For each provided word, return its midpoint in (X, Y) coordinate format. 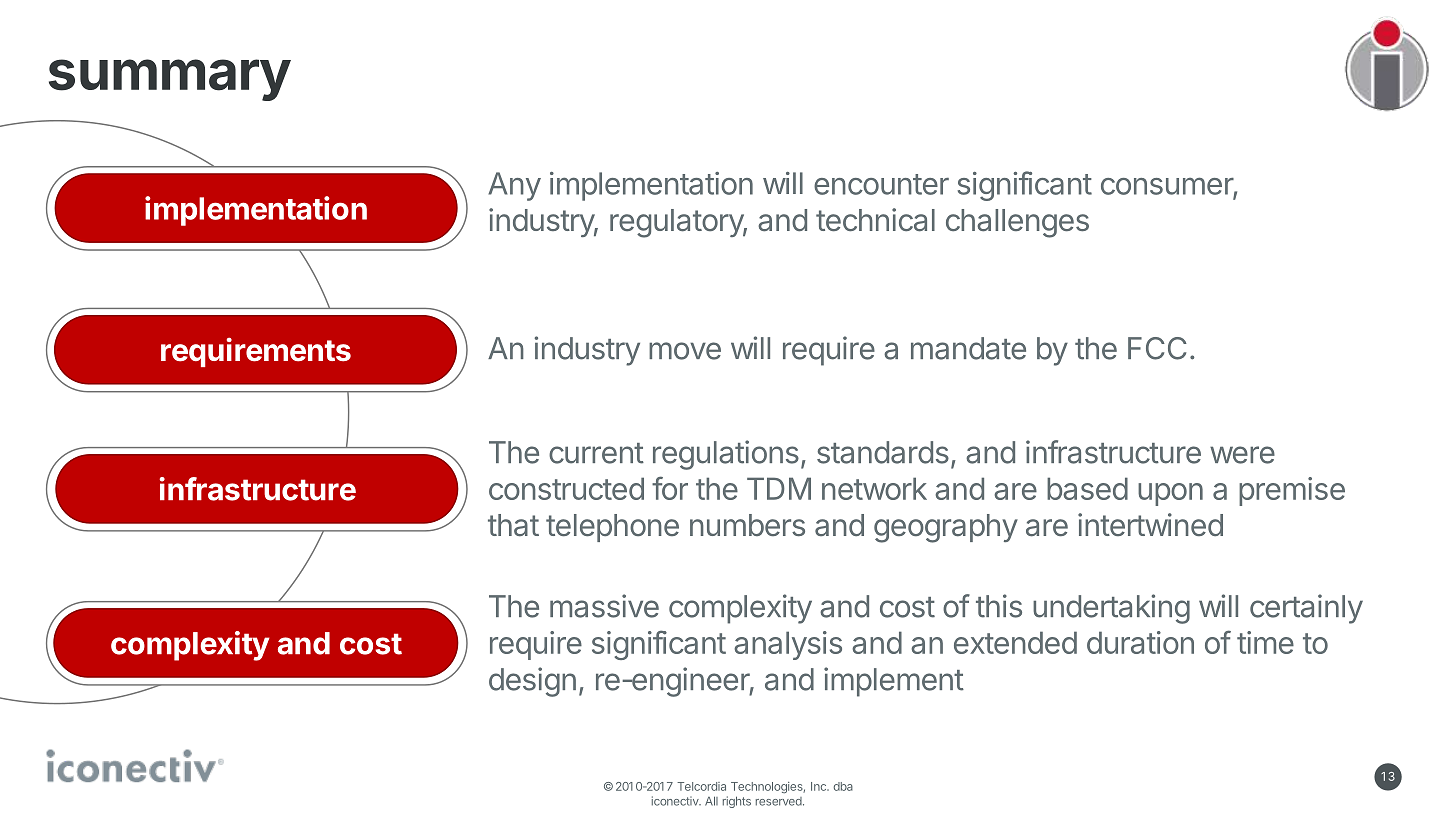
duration (1140, 642)
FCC (1157, 348)
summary (170, 80)
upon (1170, 494)
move (685, 351)
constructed (566, 488)
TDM (779, 488)
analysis (788, 645)
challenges (1017, 223)
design (532, 682)
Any (514, 186)
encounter (881, 184)
